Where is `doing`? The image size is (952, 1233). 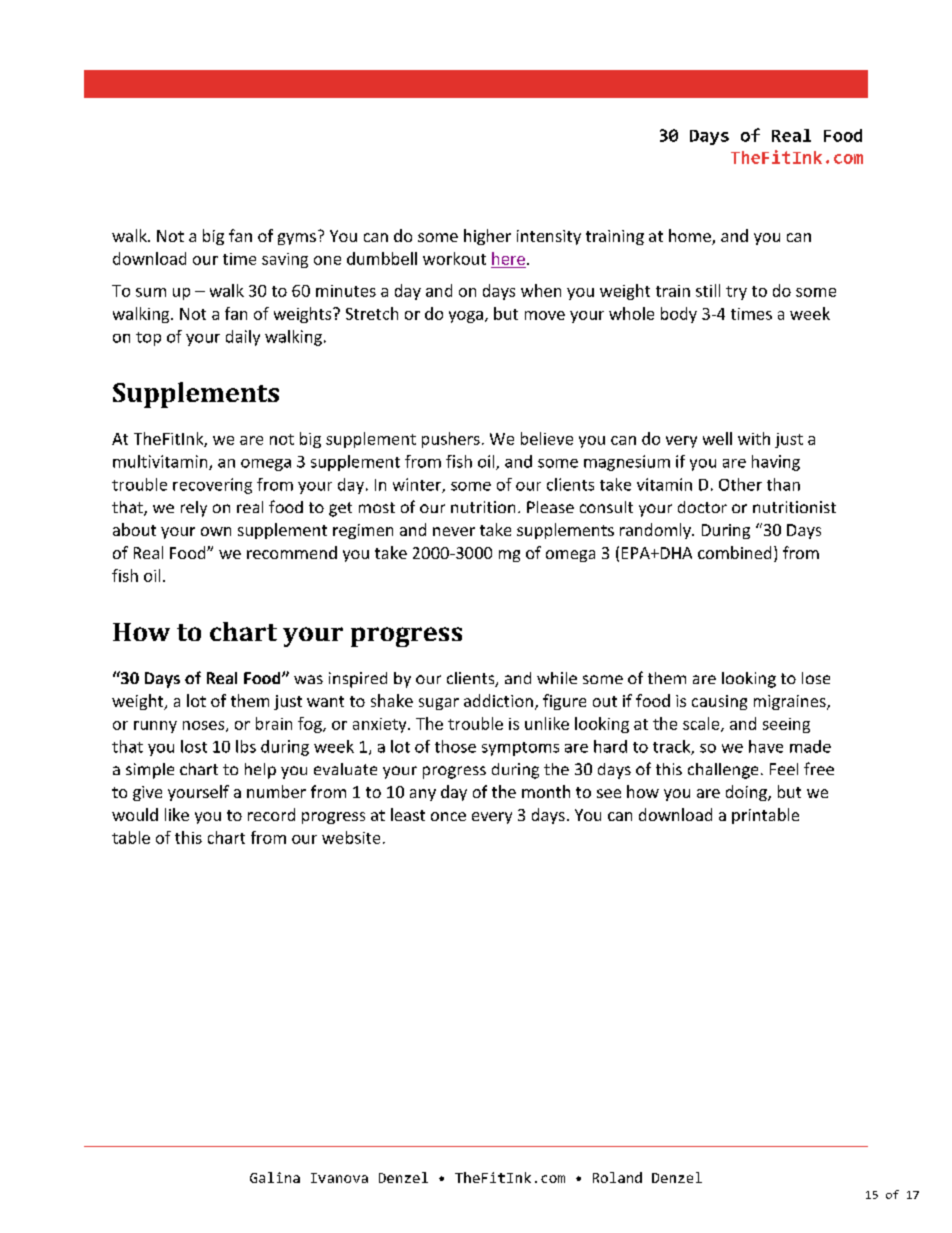
doing is located at coordinates (747, 793).
